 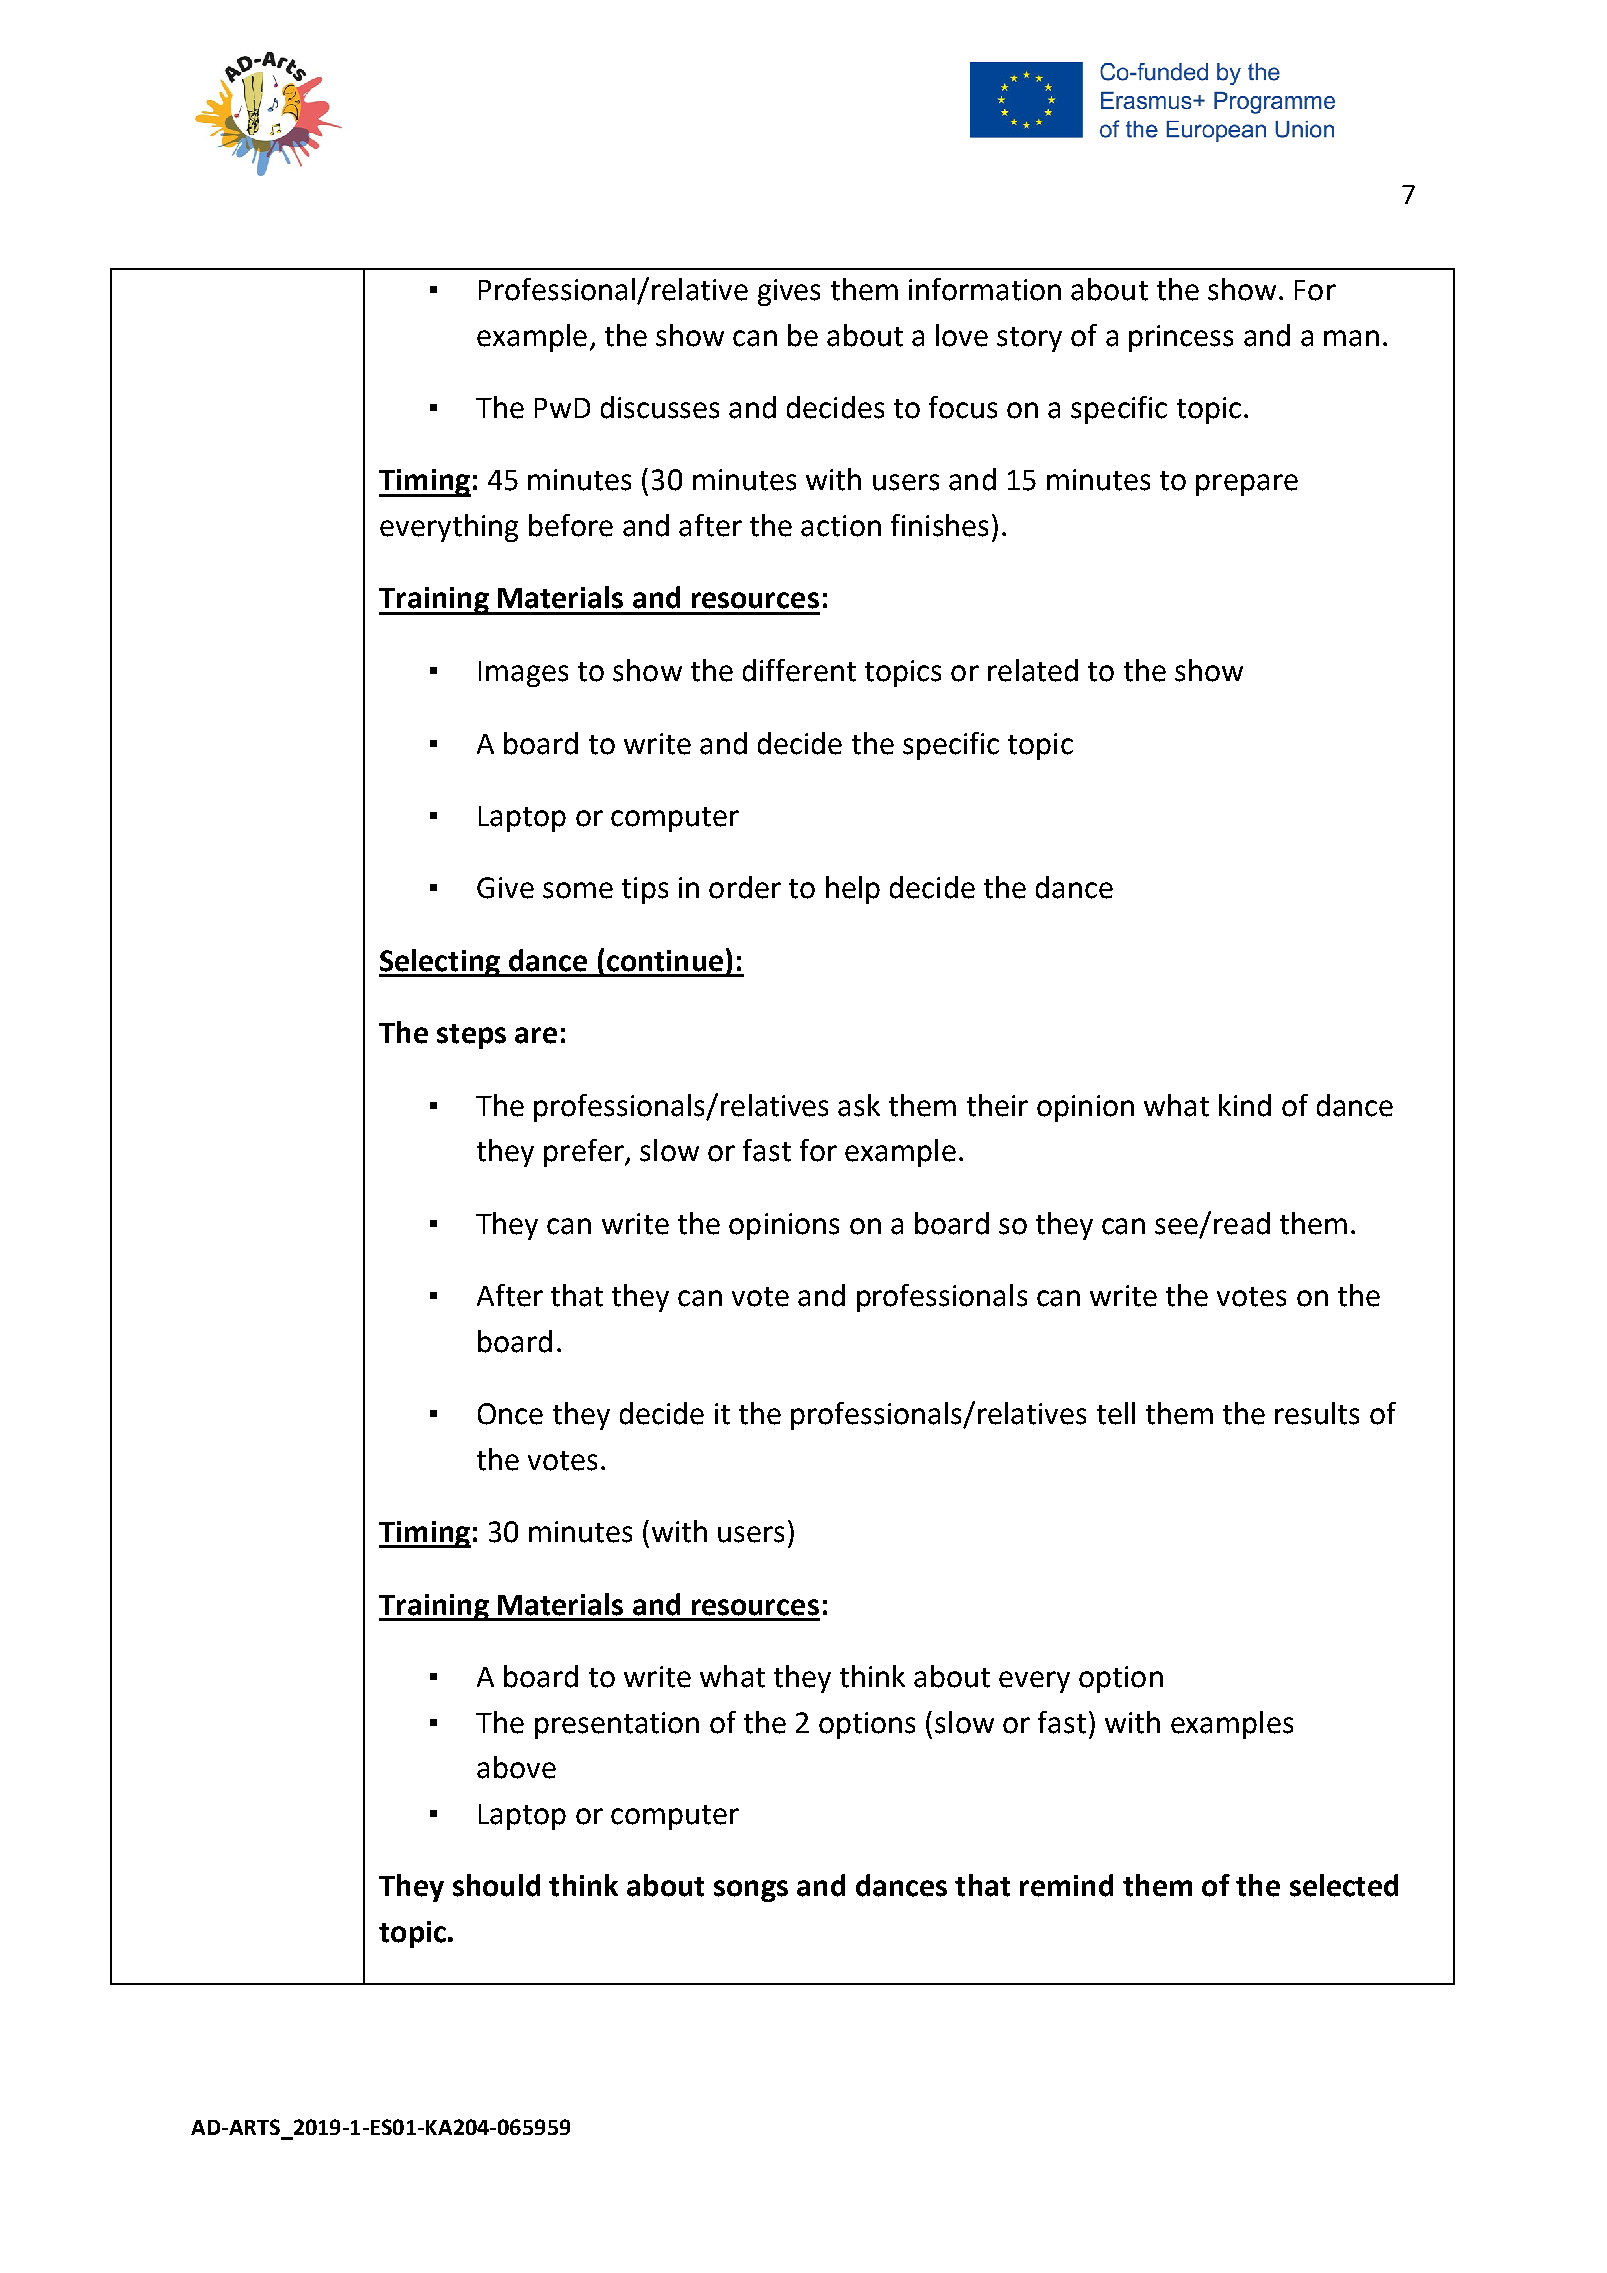 I want to click on kind, so click(x=1245, y=1105).
